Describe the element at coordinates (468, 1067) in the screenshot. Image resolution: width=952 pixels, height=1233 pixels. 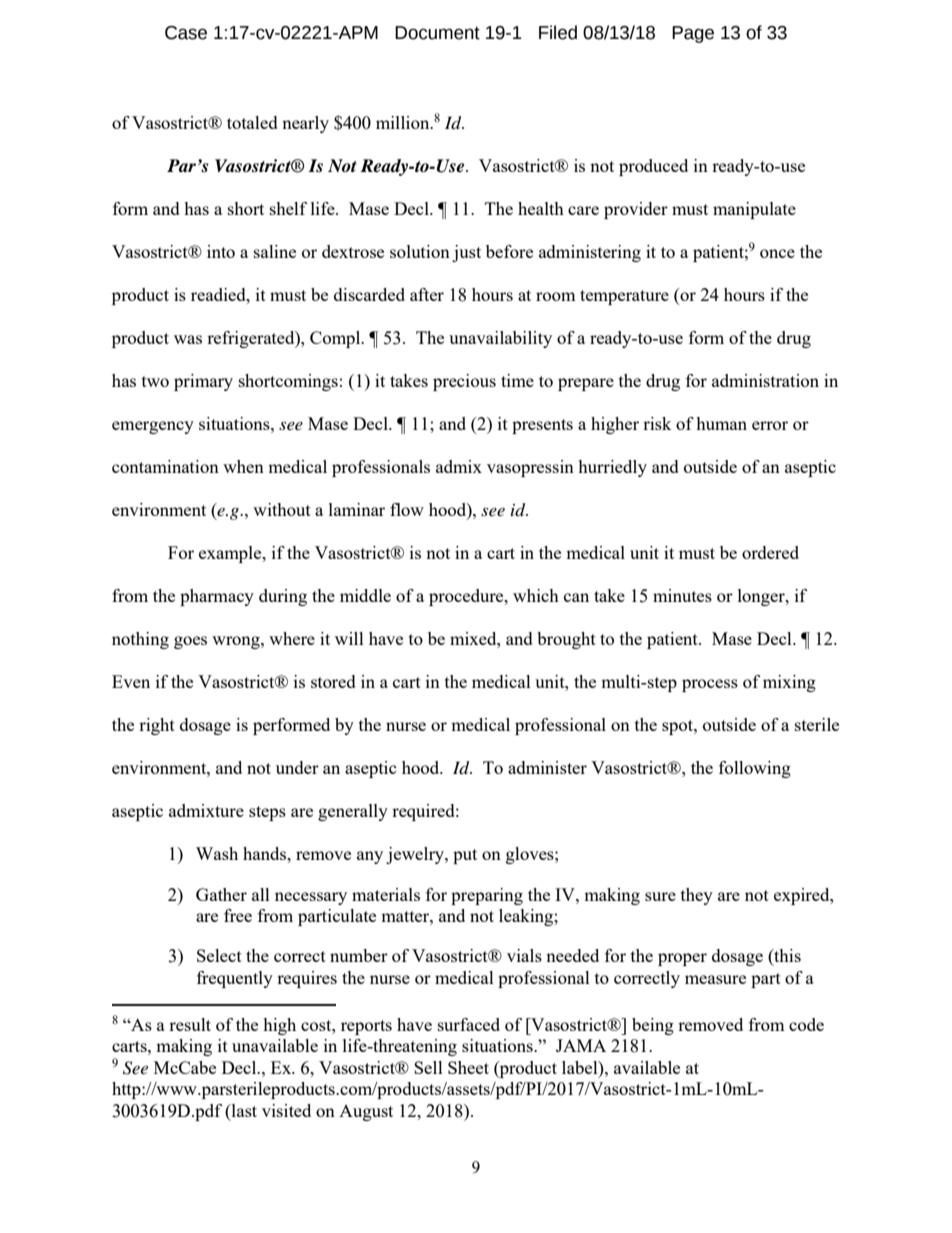
I see `Sheet` at that location.
